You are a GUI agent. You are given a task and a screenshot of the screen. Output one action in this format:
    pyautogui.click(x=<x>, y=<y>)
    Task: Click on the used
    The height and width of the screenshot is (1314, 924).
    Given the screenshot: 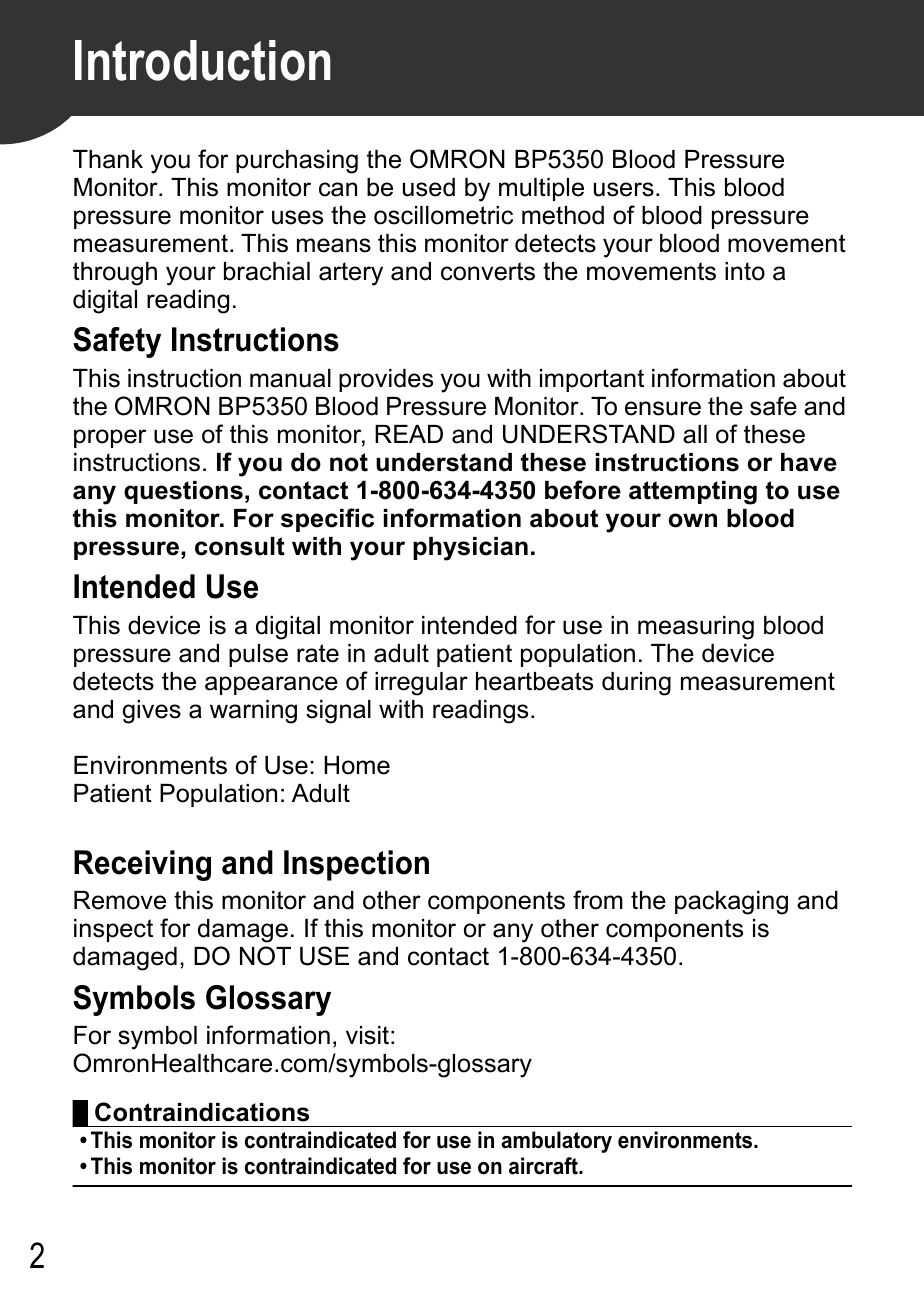 What is the action you would take?
    pyautogui.click(x=429, y=187)
